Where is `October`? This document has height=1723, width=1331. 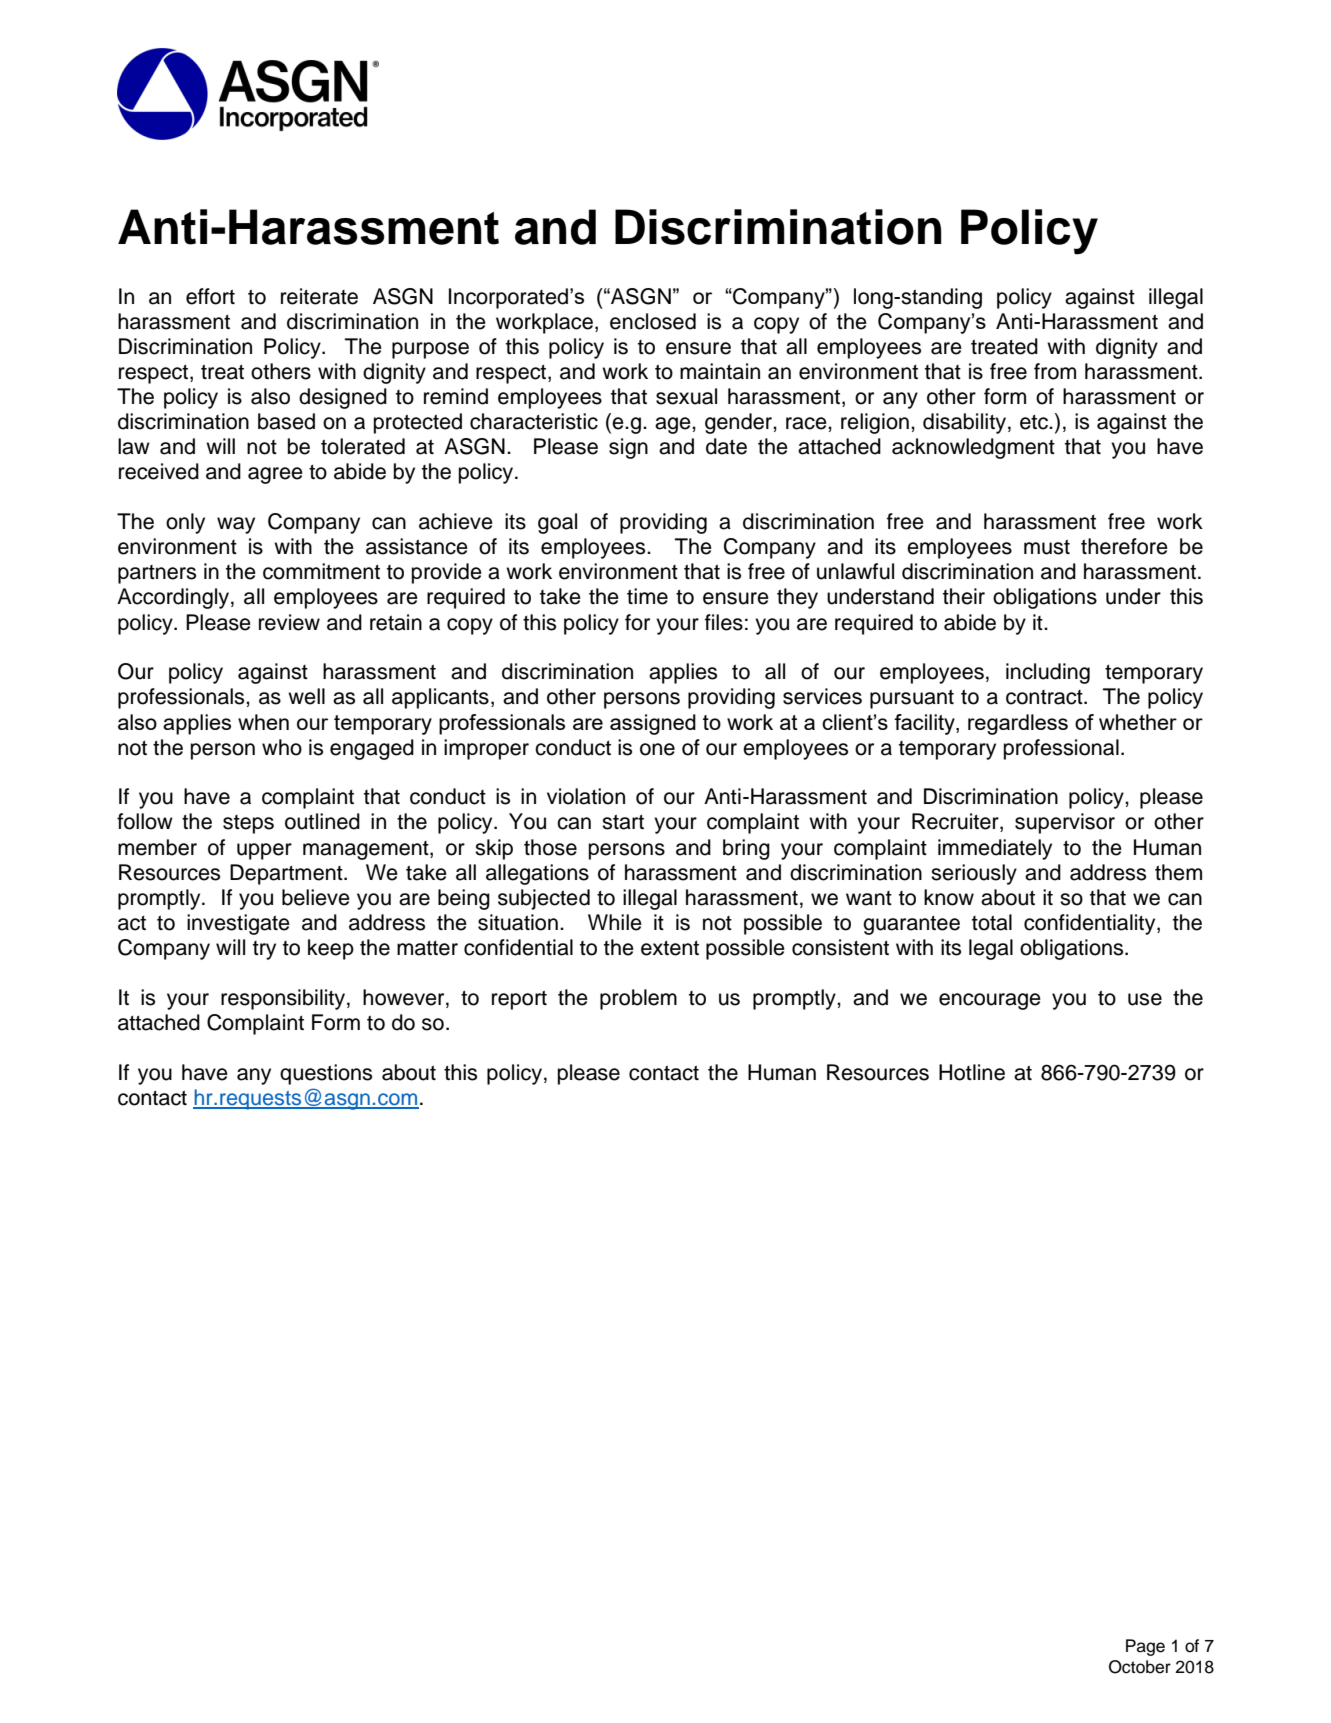 October is located at coordinates (1140, 1667).
